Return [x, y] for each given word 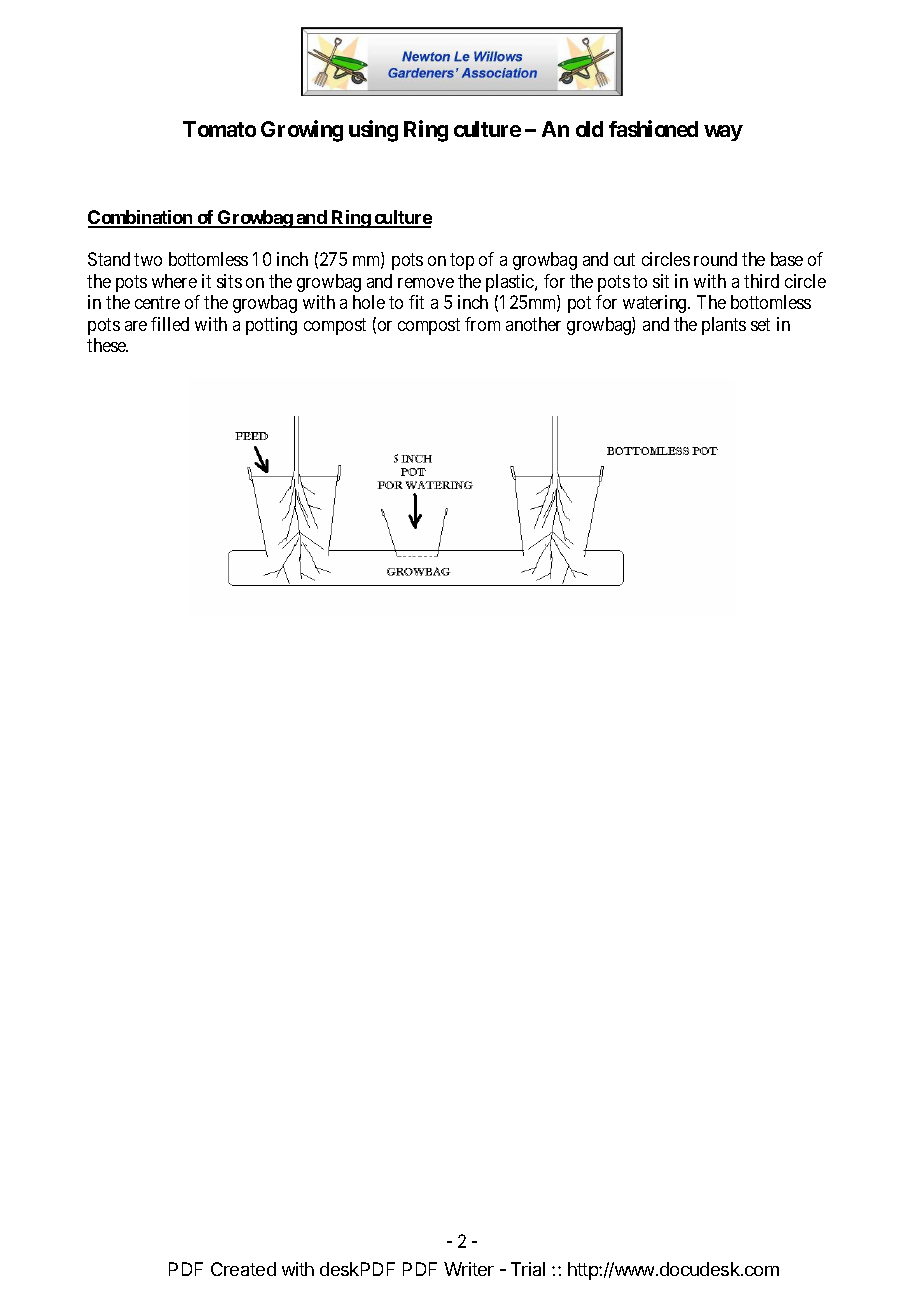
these [107, 345]
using [373, 131]
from [482, 324]
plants [724, 326]
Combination [141, 218]
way [723, 133]
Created [243, 1269]
